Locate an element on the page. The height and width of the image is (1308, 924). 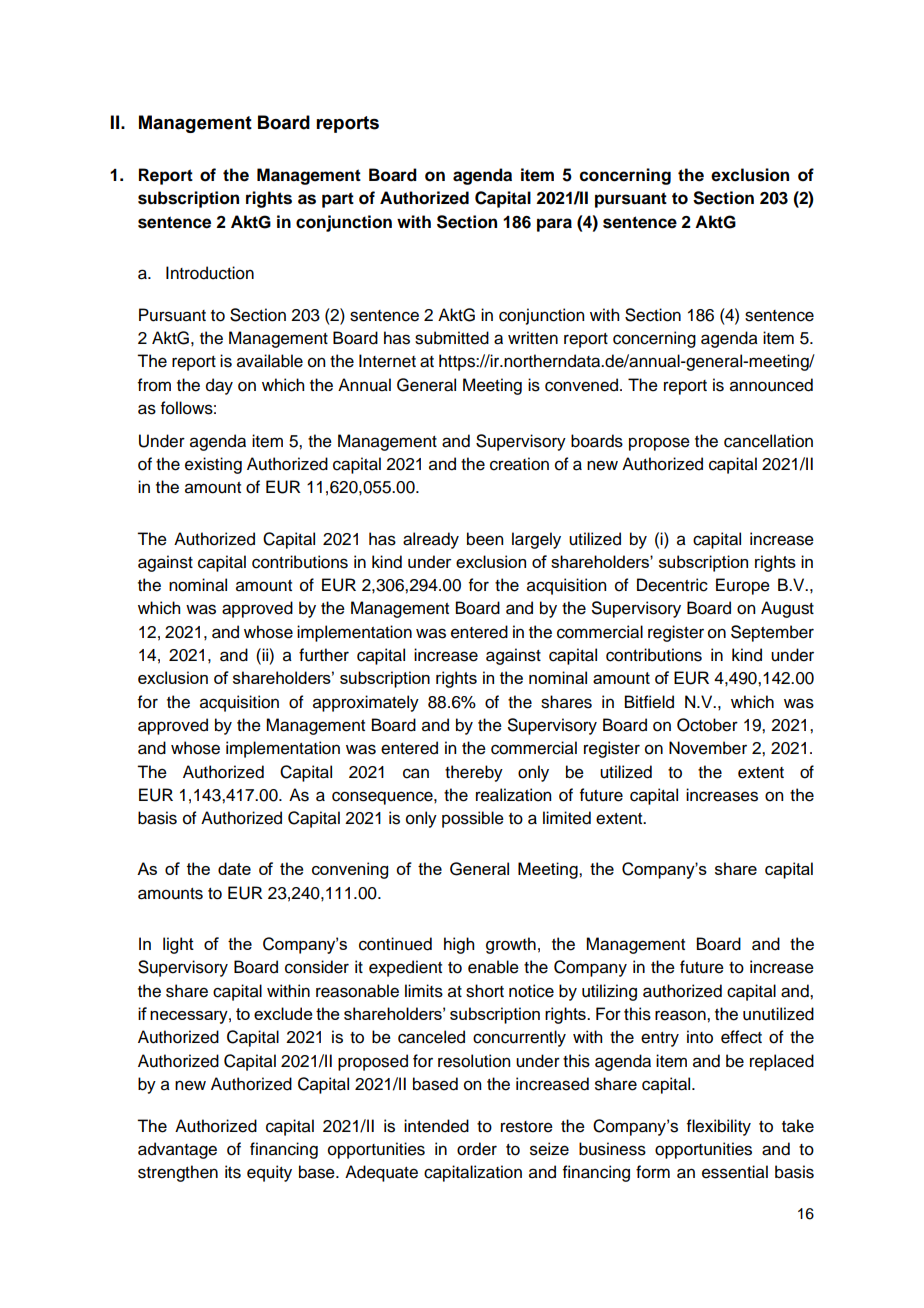
date is located at coordinates (234, 868).
